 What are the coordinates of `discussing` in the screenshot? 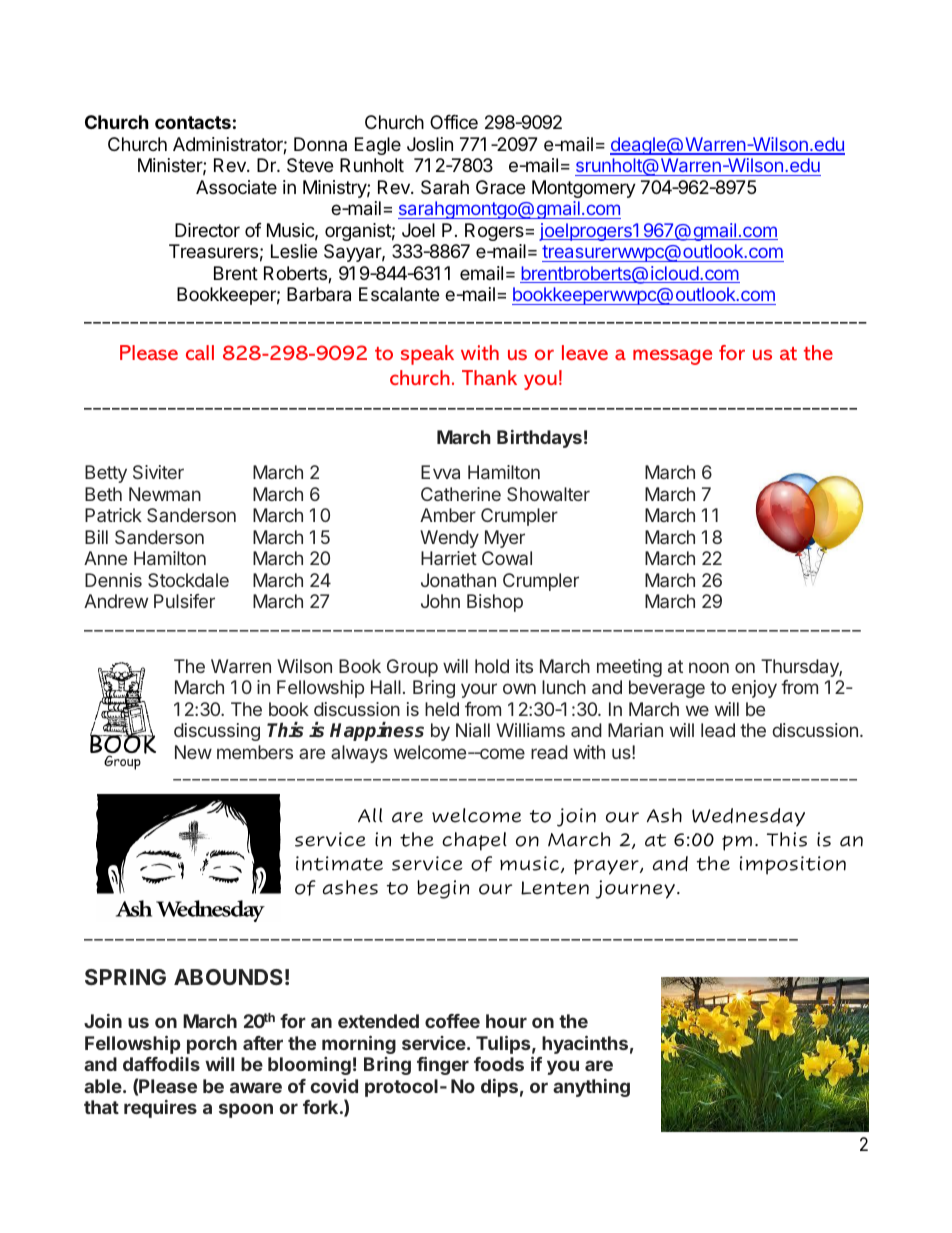 It's located at (217, 732).
